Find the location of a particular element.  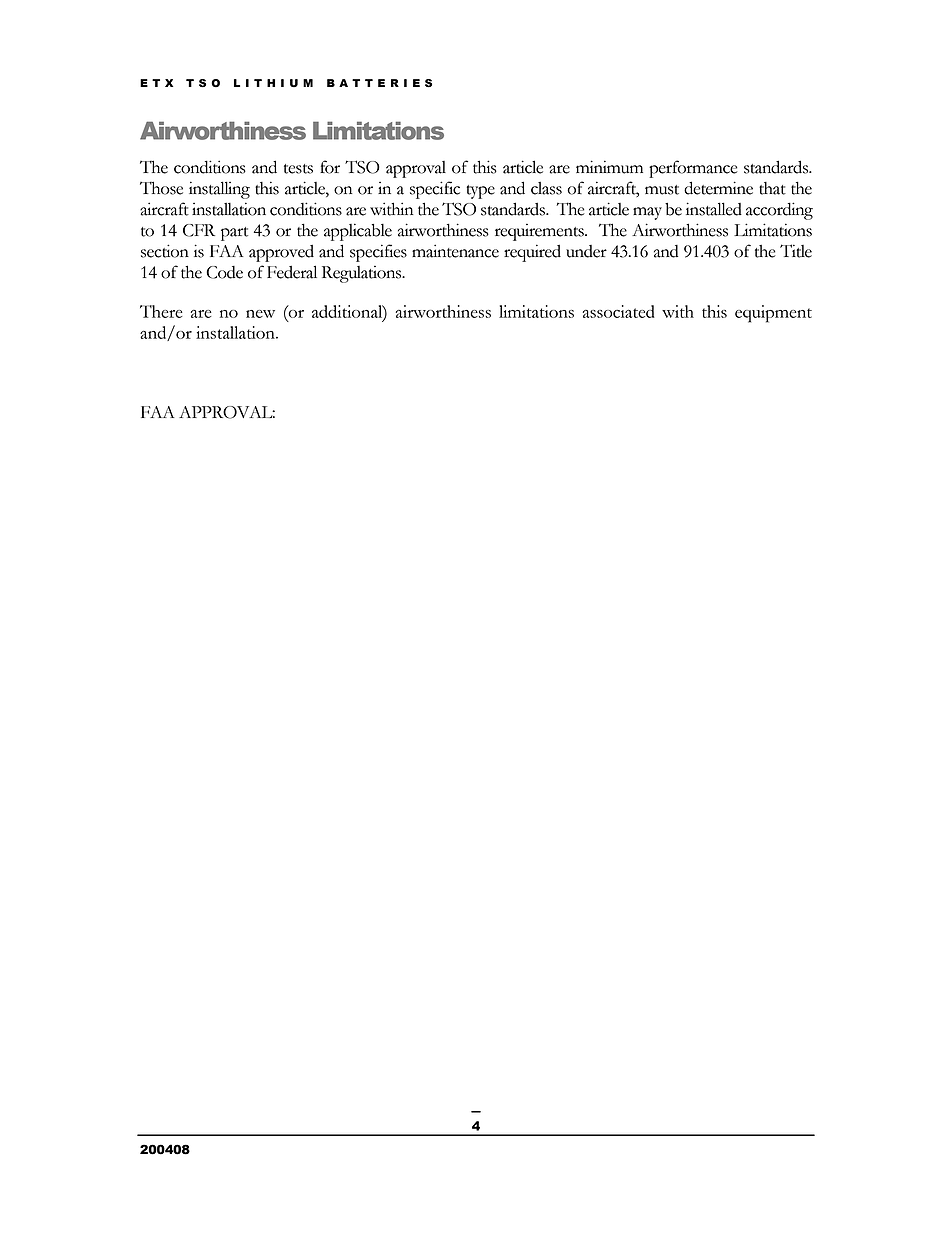

installing is located at coordinates (219, 190).
